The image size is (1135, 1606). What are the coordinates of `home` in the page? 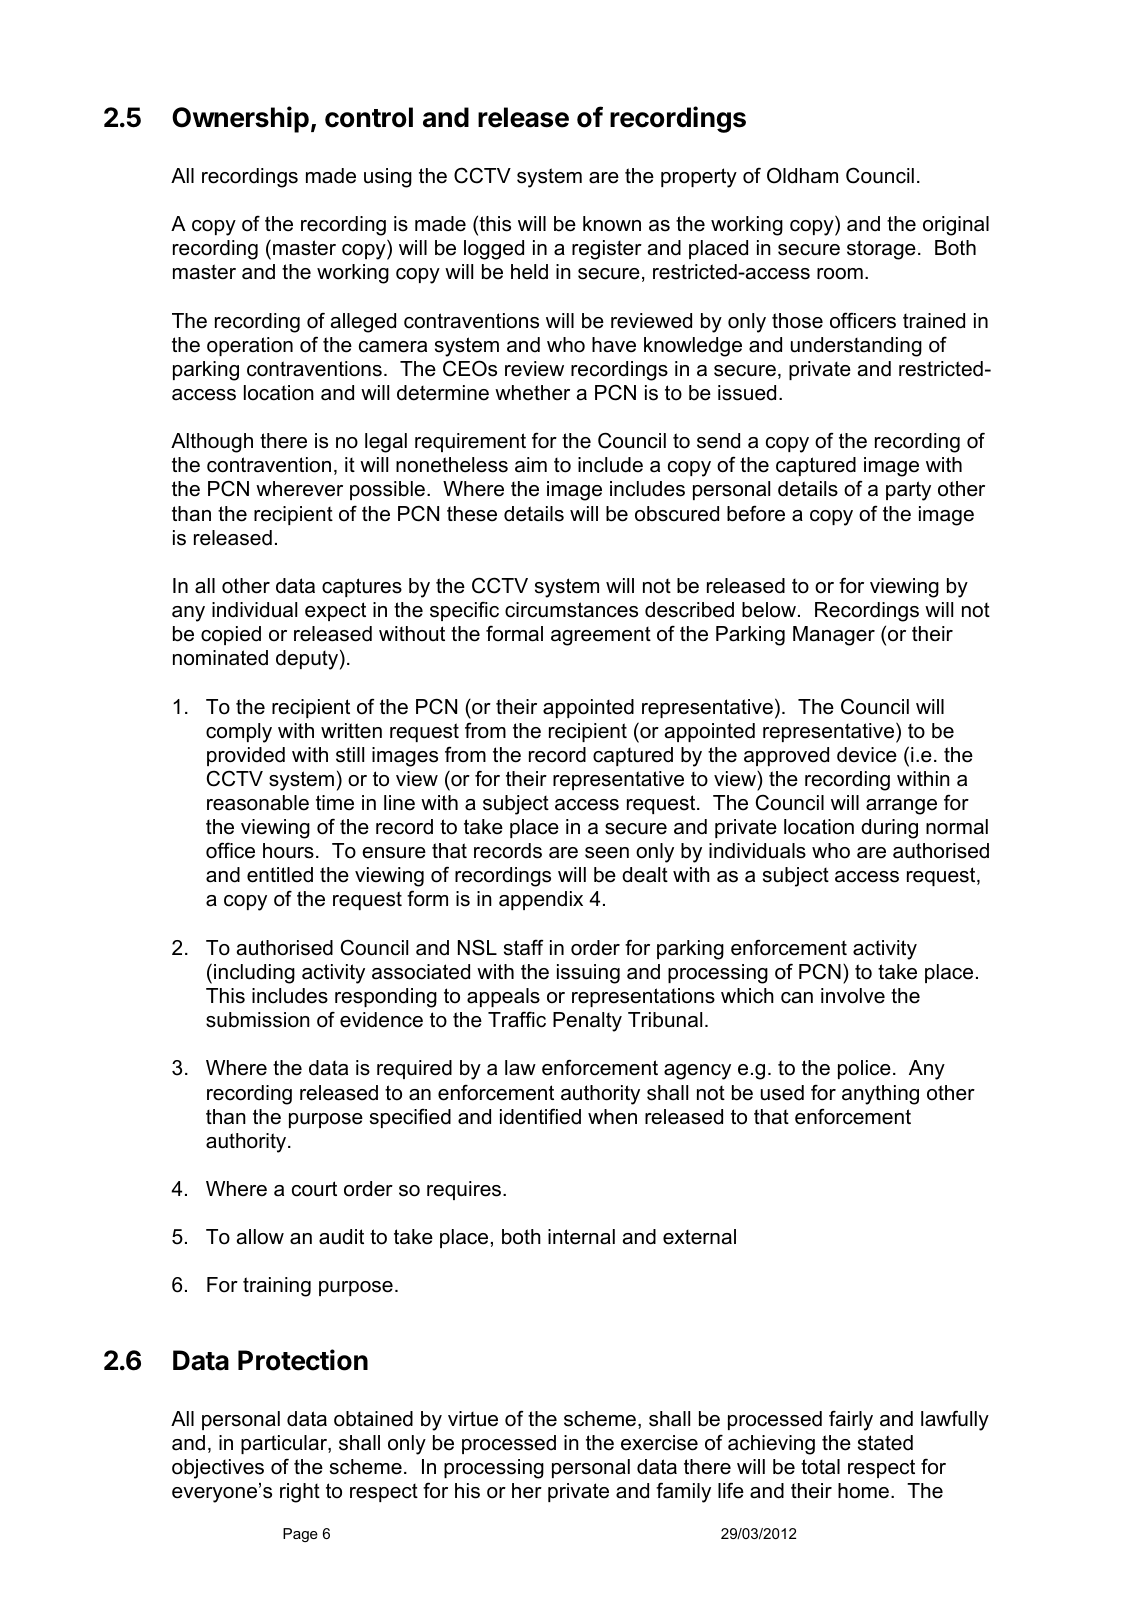 It's located at (863, 1491).
